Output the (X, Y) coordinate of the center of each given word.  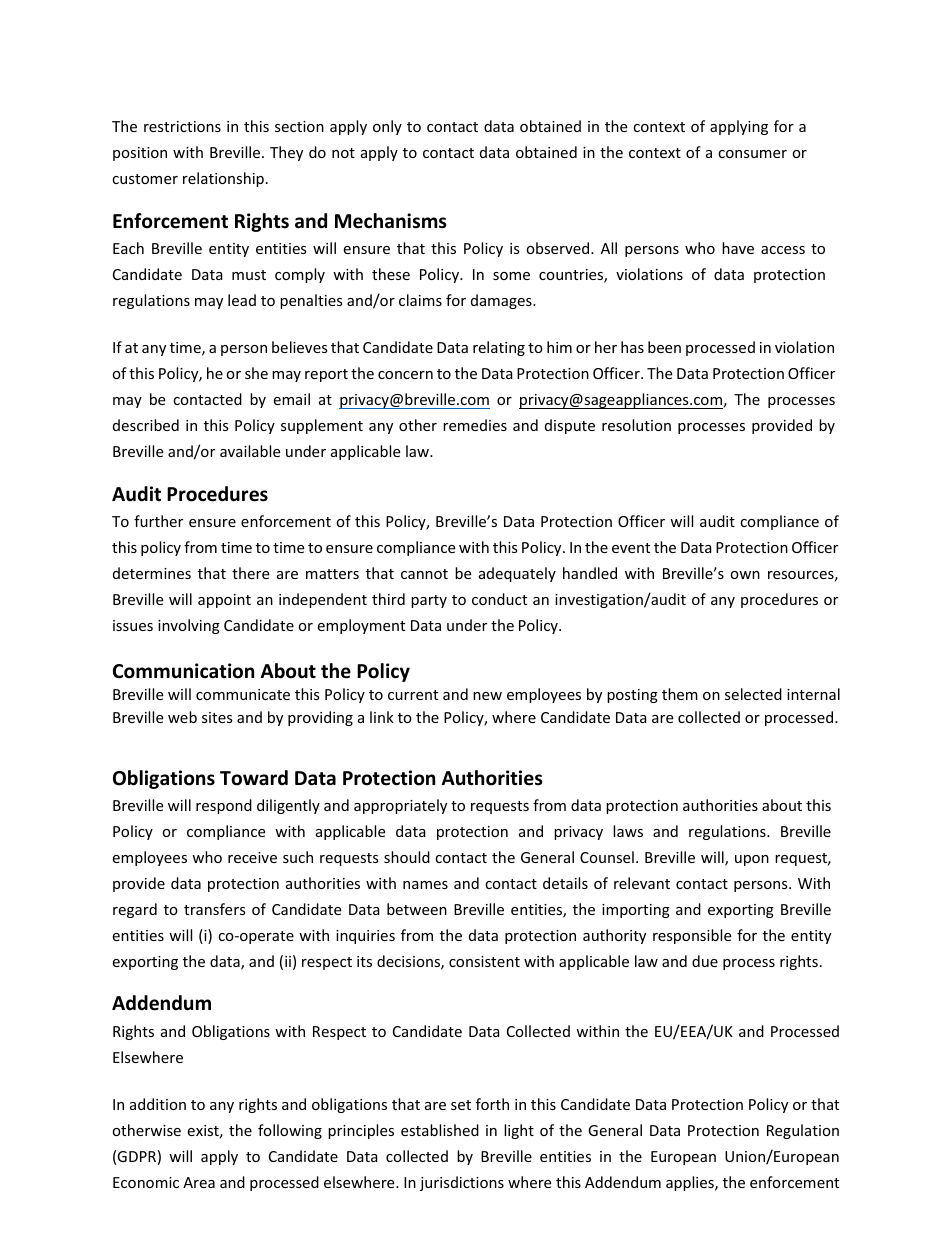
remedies (475, 425)
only (387, 127)
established (440, 1130)
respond (224, 806)
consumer (752, 154)
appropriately (400, 806)
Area (199, 1182)
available (250, 451)
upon (752, 860)
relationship (223, 179)
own (745, 575)
